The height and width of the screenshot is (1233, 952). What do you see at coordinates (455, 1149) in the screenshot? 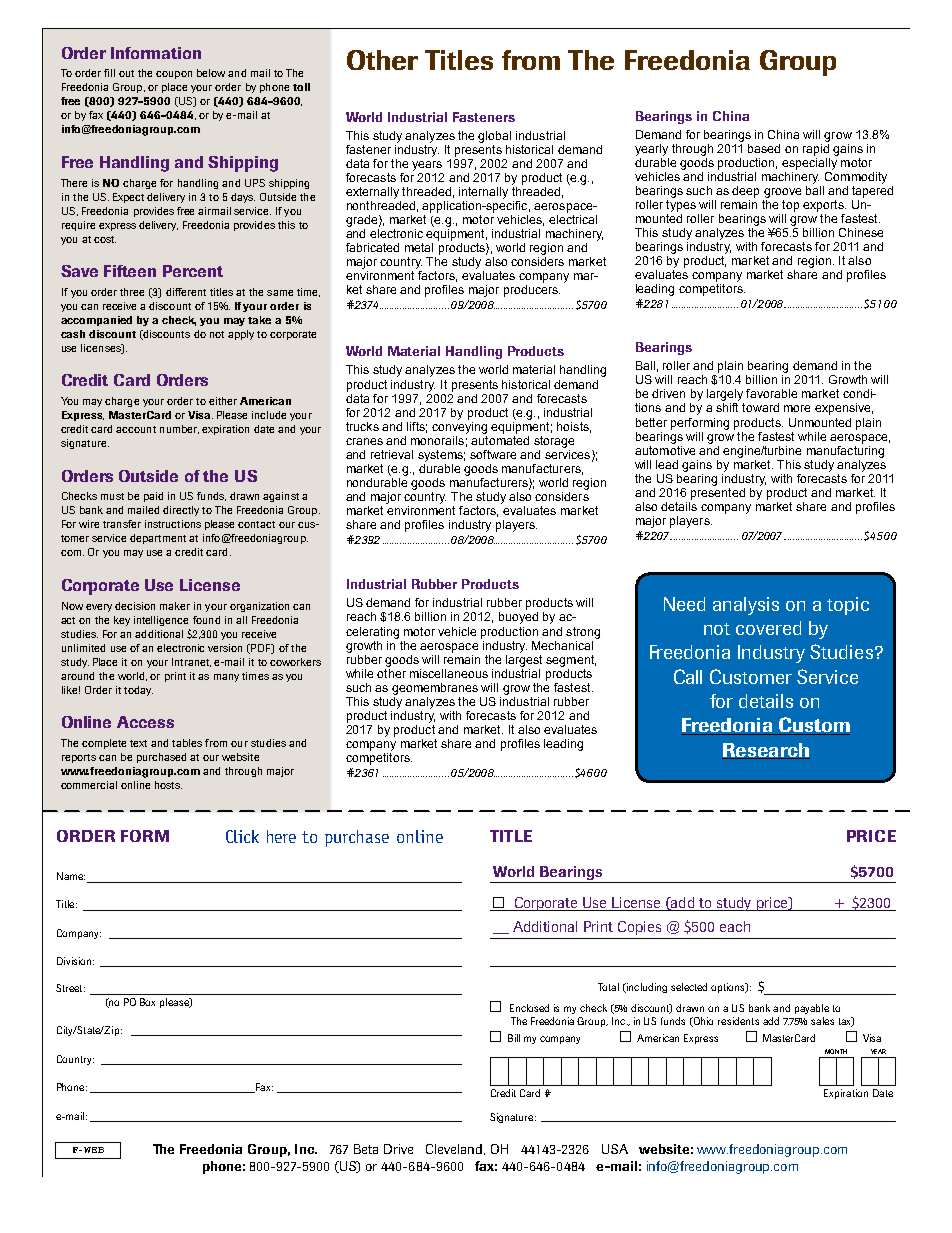
I see `Cleveland` at bounding box center [455, 1149].
